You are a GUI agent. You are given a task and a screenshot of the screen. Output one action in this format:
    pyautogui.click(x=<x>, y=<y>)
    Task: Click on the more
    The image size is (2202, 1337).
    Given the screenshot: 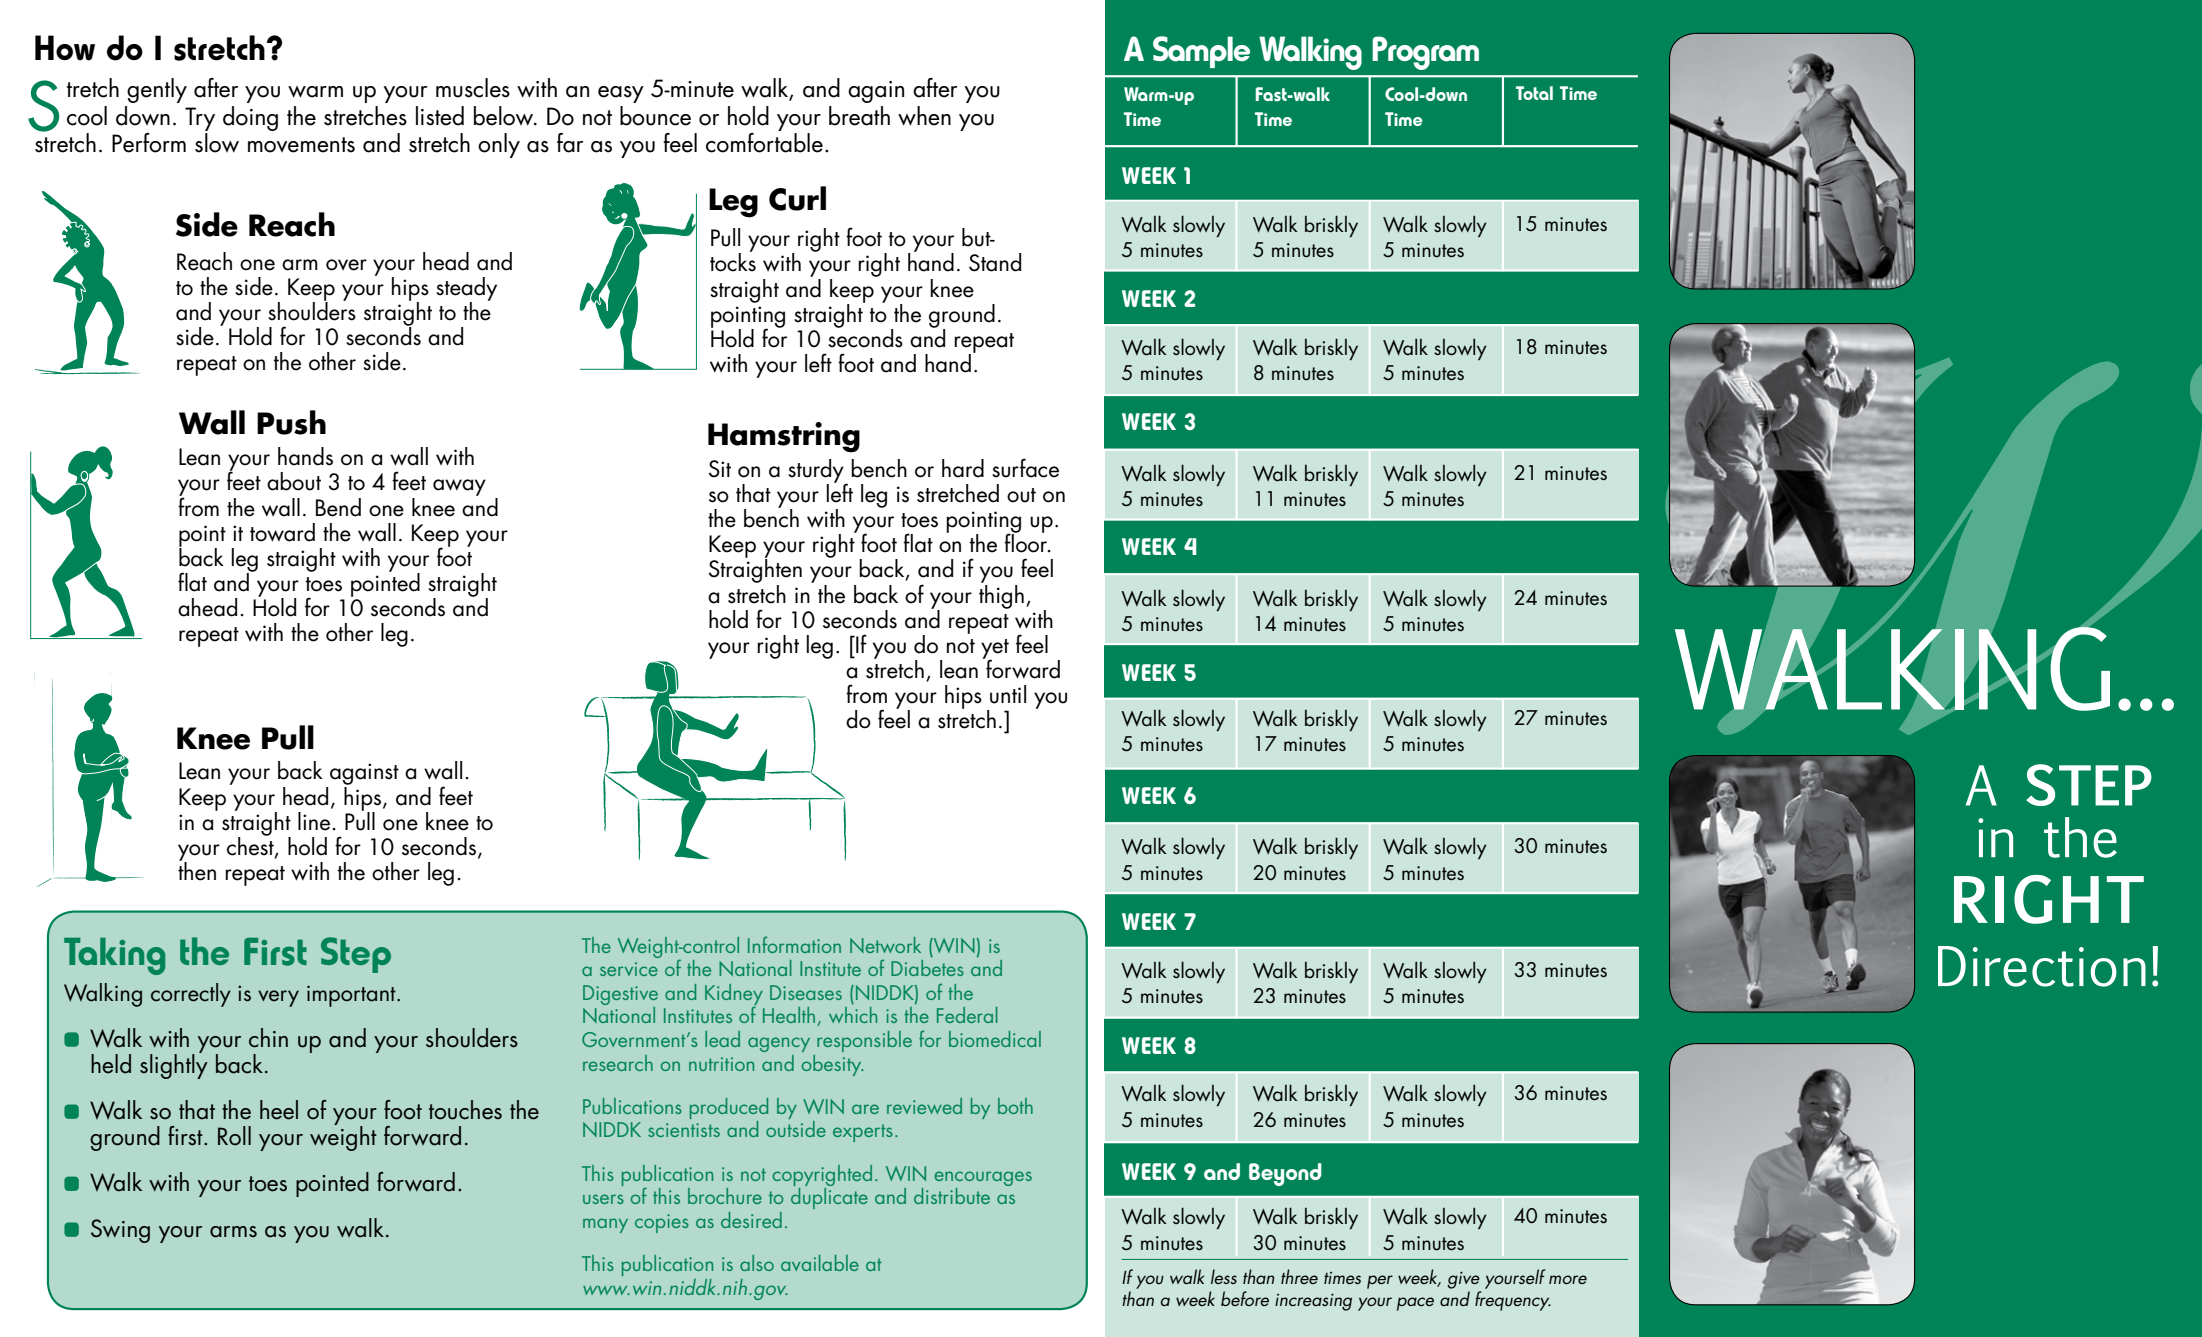 What is the action you would take?
    pyautogui.click(x=1568, y=1279)
